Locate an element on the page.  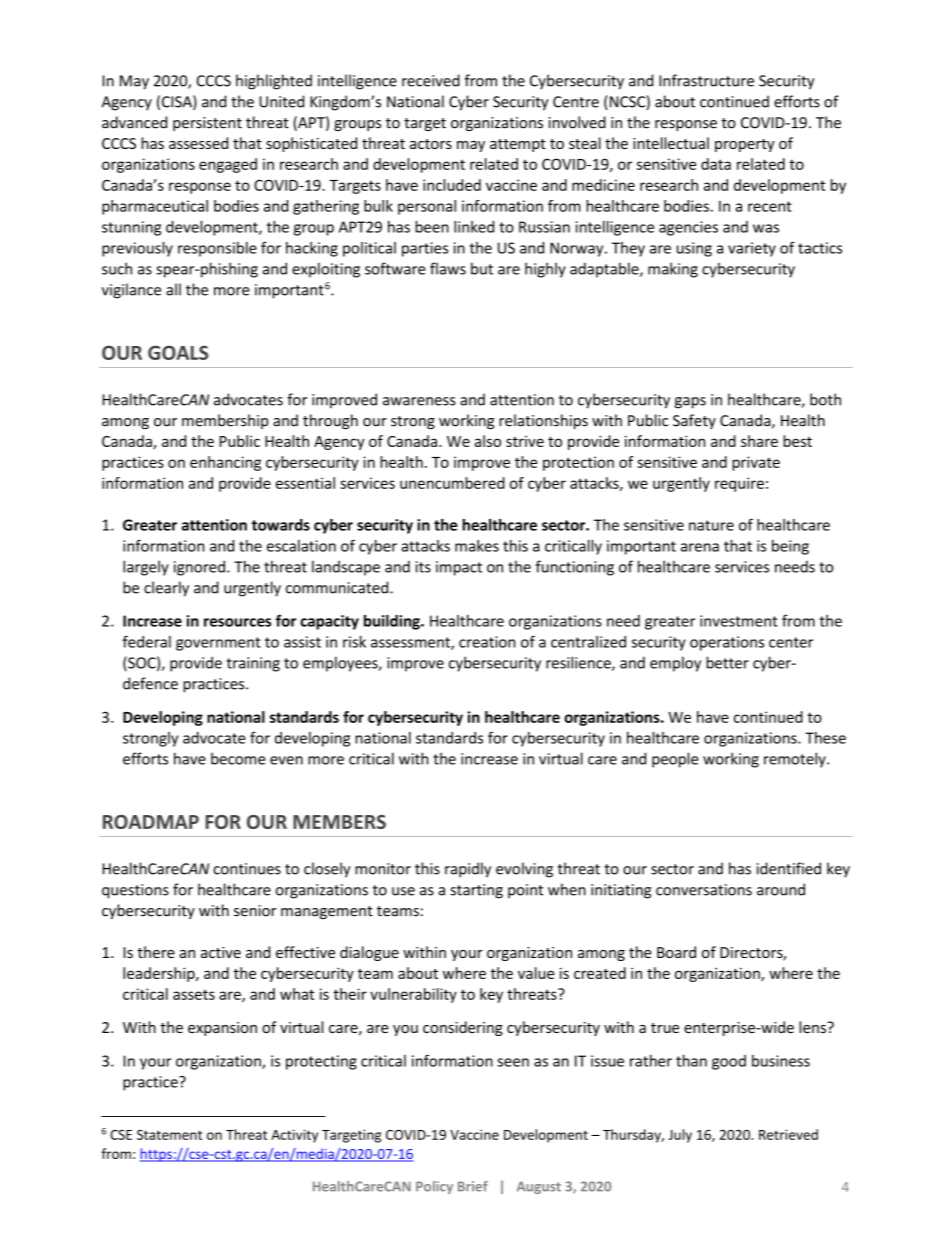
remotely is located at coordinates (796, 760).
